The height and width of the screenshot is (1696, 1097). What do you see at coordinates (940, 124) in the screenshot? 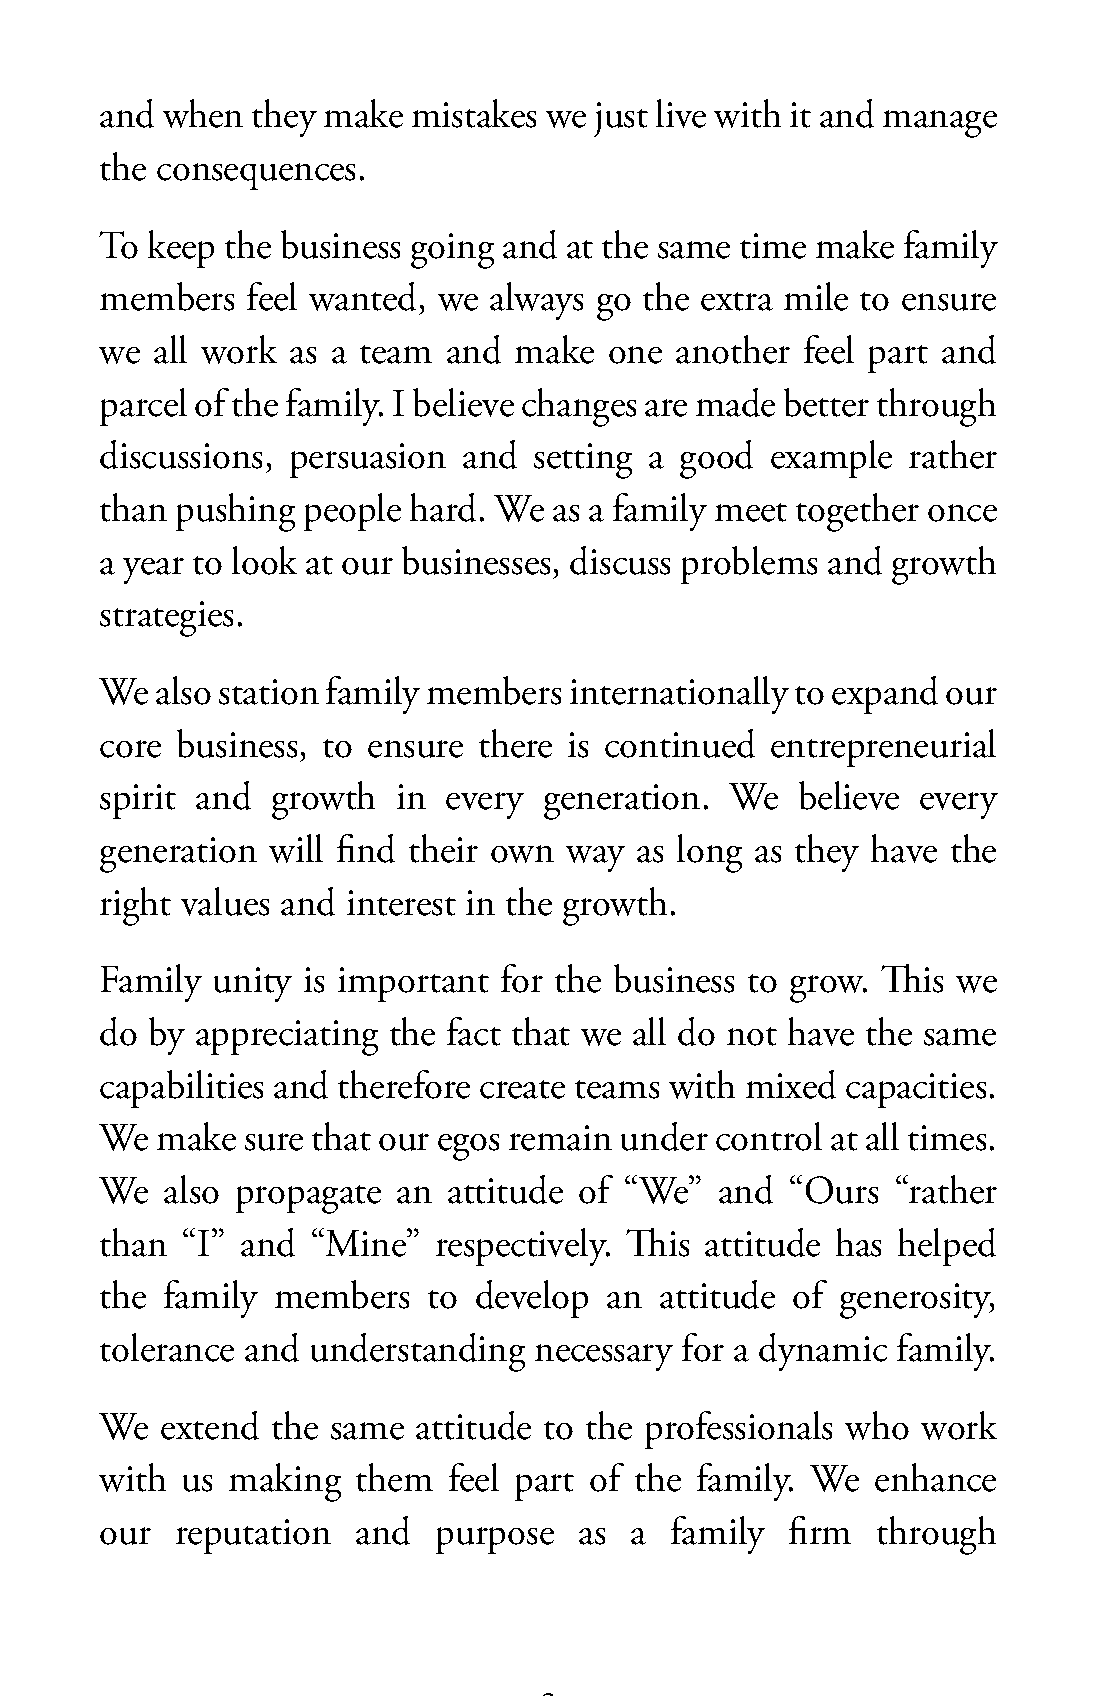
I see `manage` at bounding box center [940, 124].
